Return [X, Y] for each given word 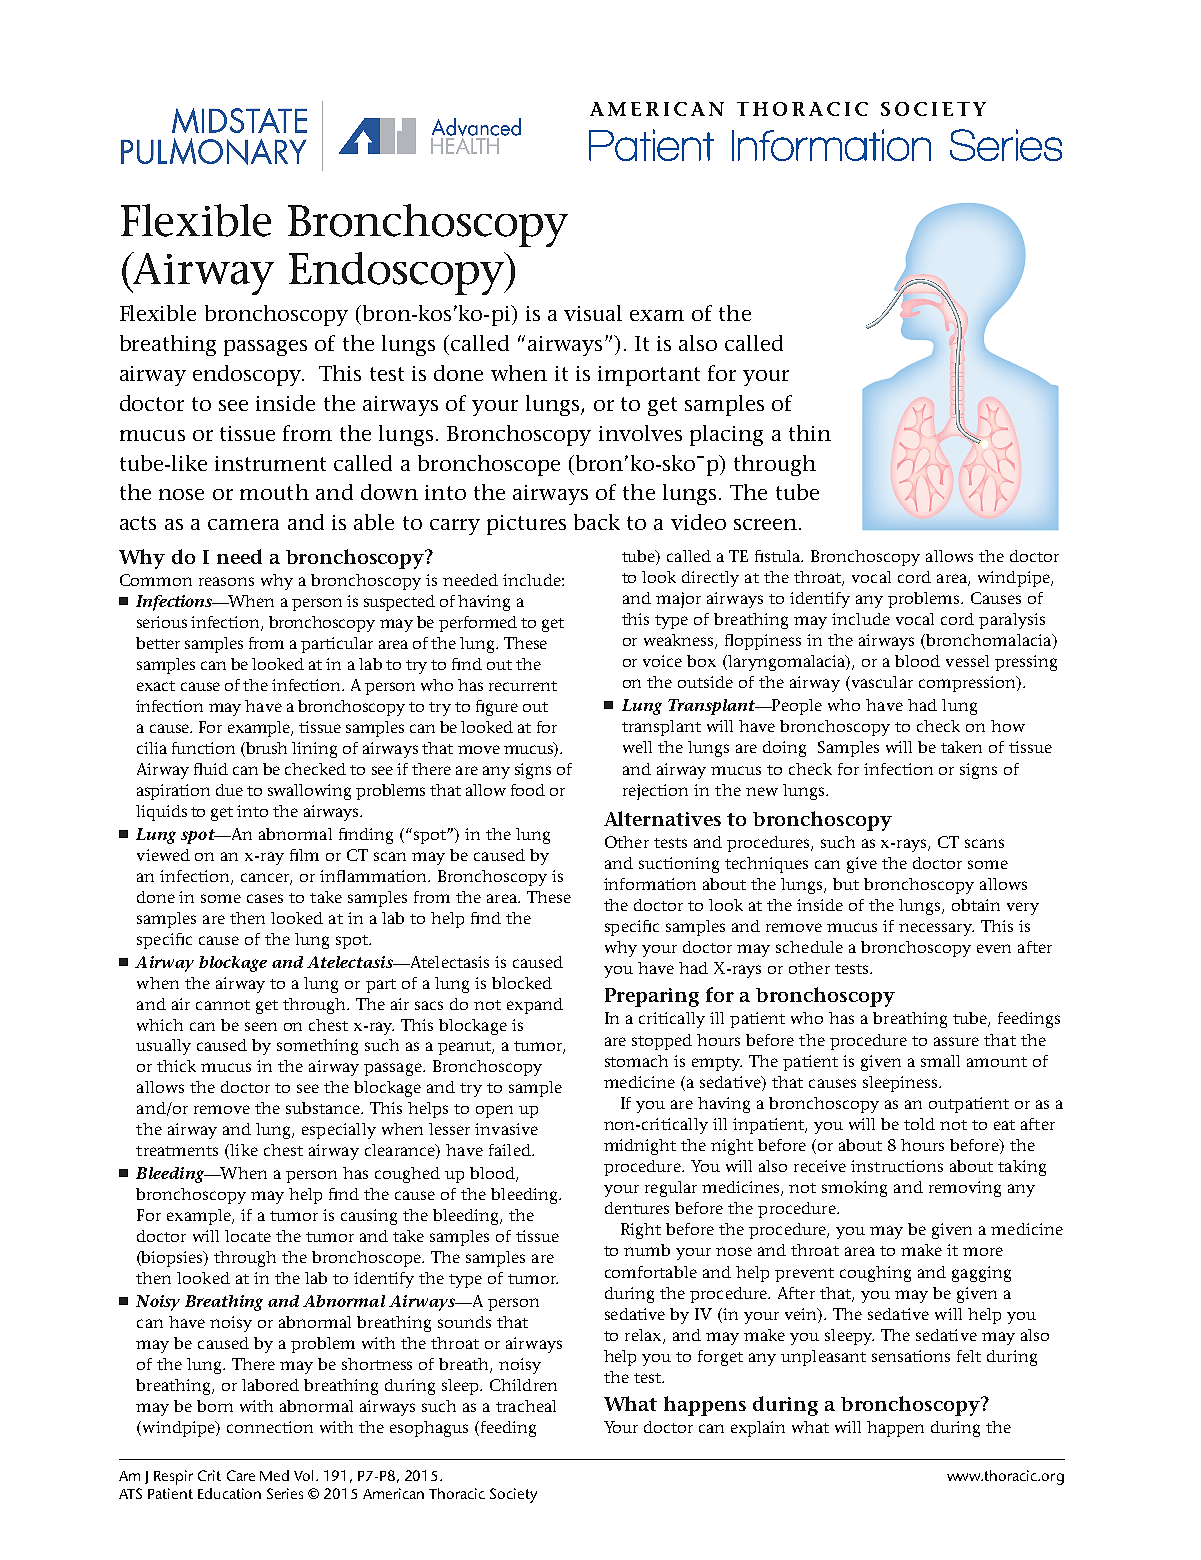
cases [265, 898]
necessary [936, 929]
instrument [270, 463]
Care [241, 1475]
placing [726, 435]
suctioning [679, 865]
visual [593, 313]
